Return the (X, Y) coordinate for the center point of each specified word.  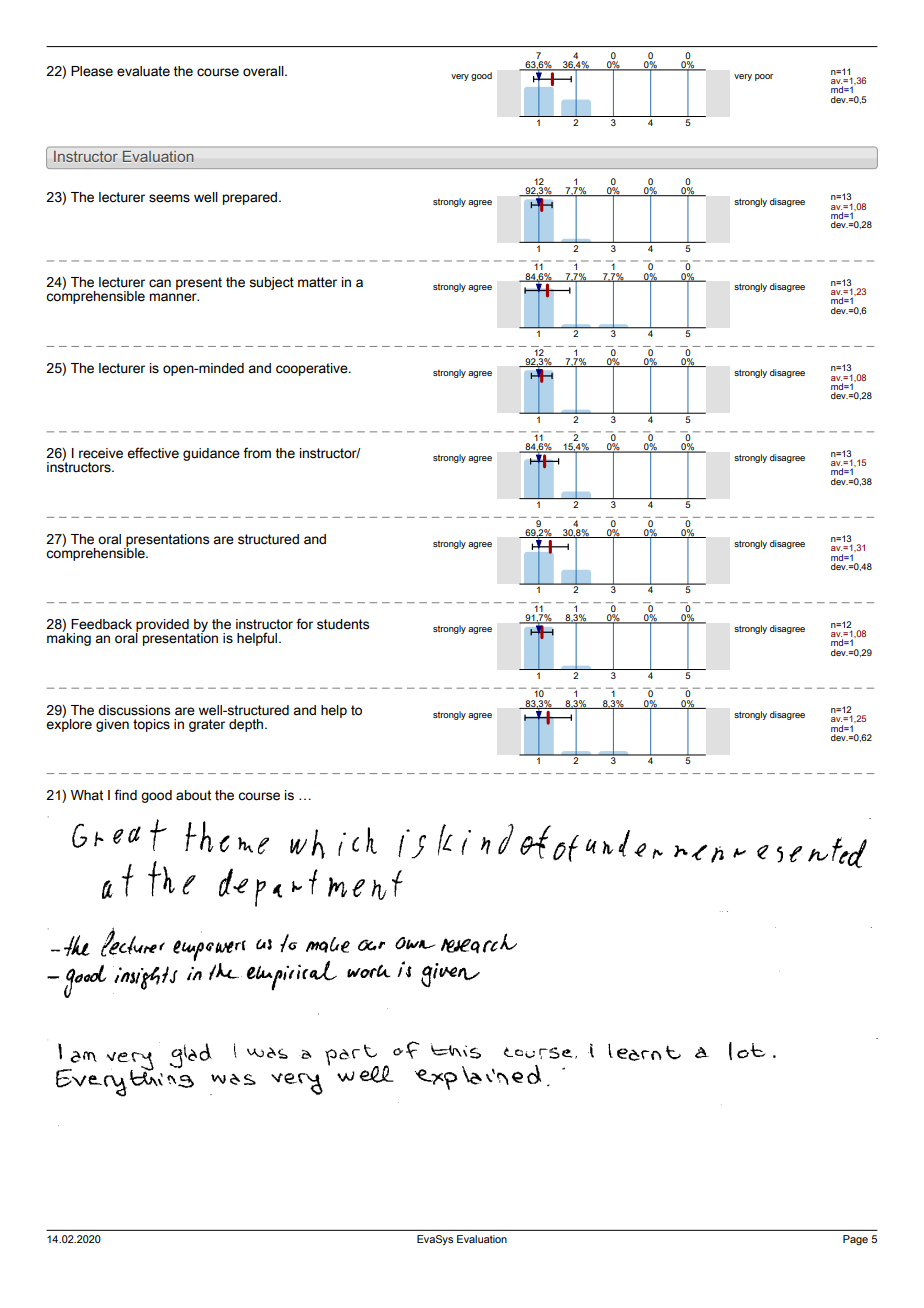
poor (764, 77)
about (193, 795)
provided (162, 626)
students (343, 624)
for (304, 623)
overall (264, 71)
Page (855, 1240)
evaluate (143, 71)
